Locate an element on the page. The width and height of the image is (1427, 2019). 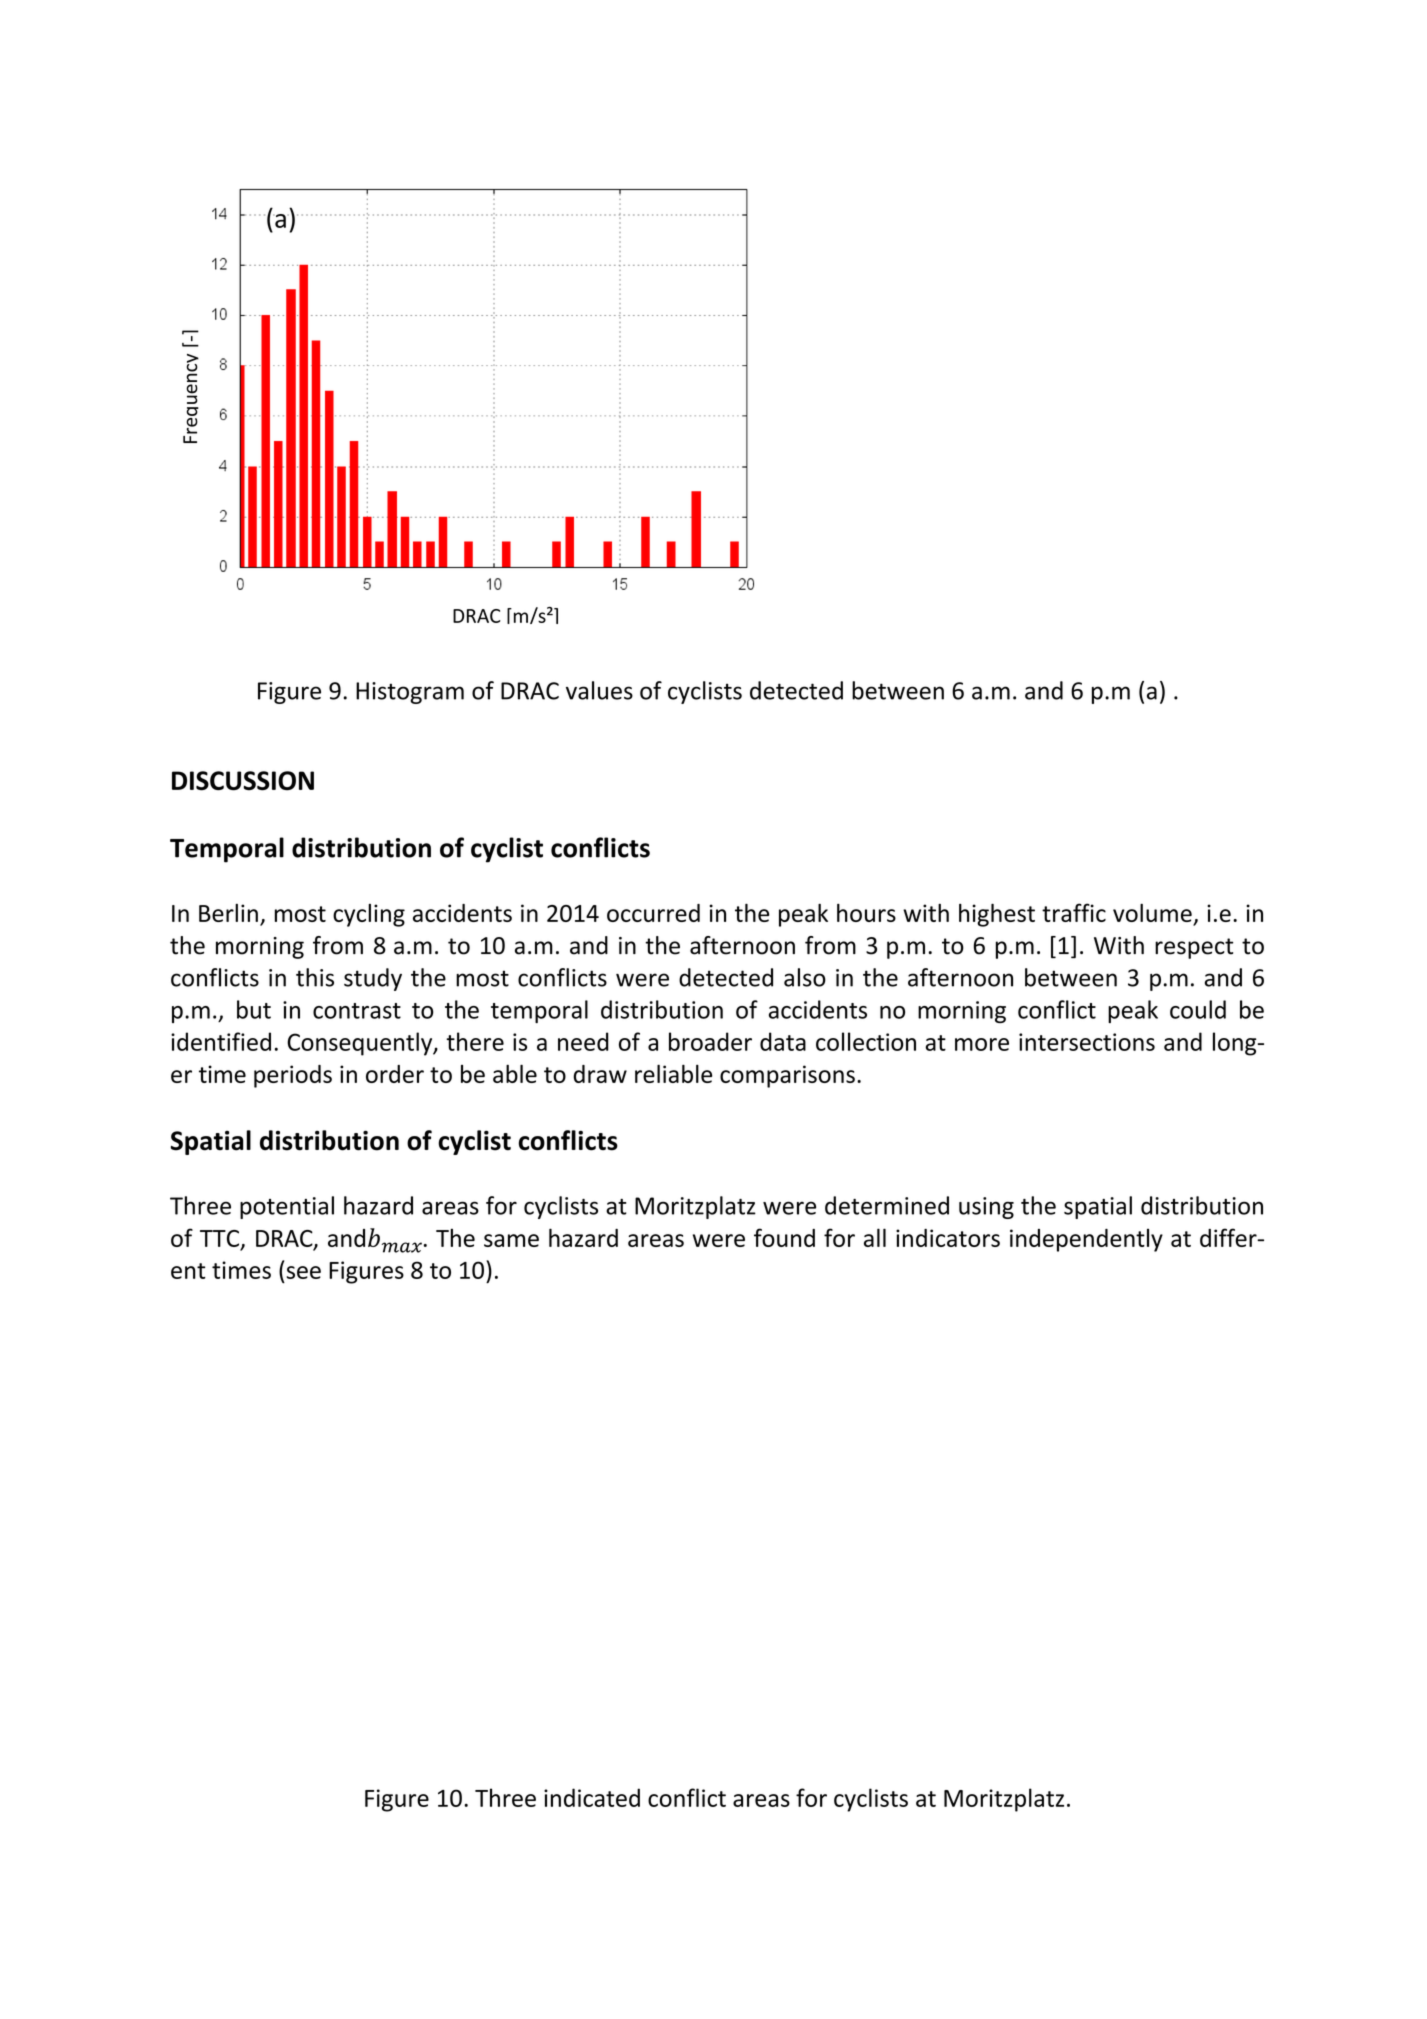
comparisons is located at coordinates (787, 1076).
